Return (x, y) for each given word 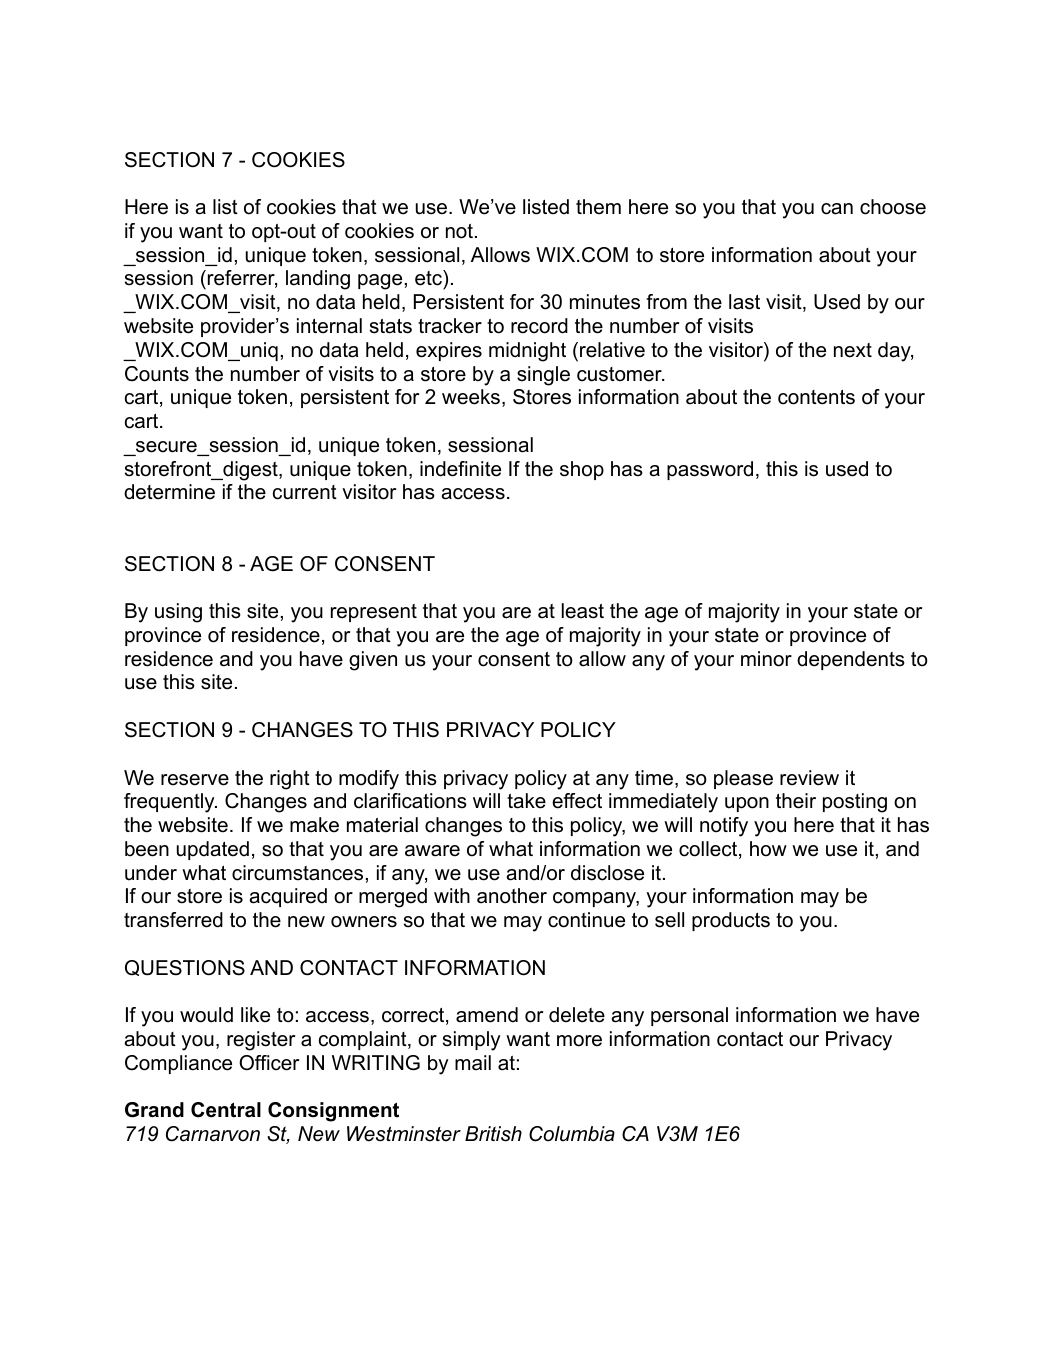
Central (226, 1110)
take (526, 801)
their (796, 801)
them (598, 207)
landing (318, 280)
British (493, 1134)
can (837, 209)
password (710, 470)
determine (169, 492)
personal (689, 1016)
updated (213, 850)
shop (582, 470)
